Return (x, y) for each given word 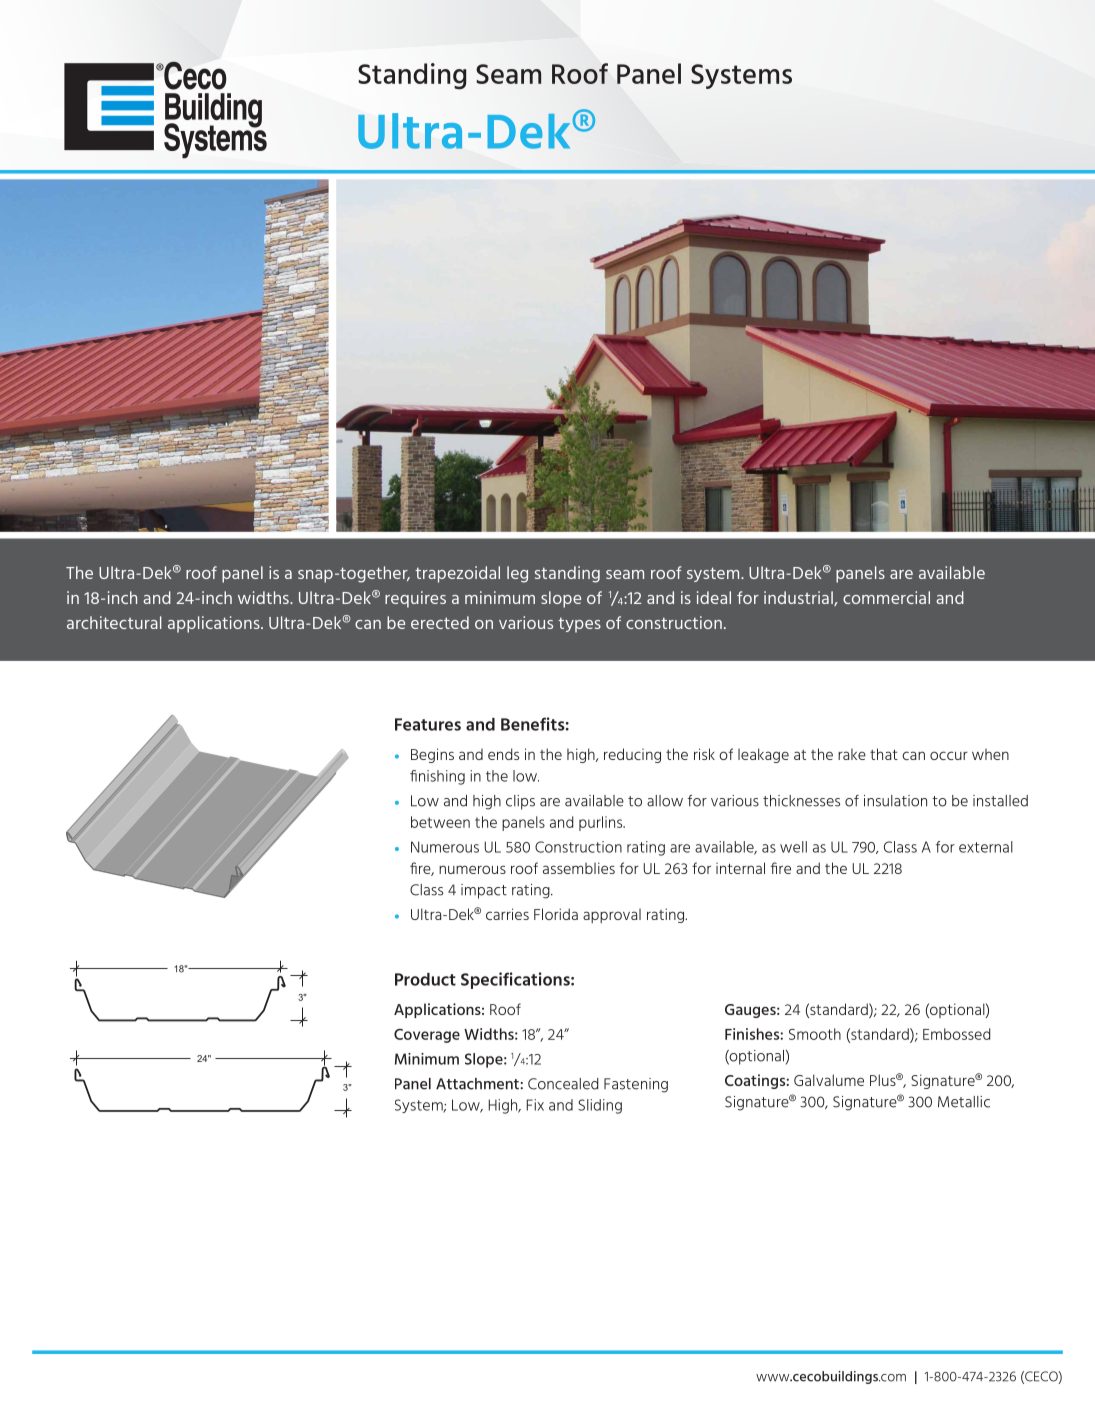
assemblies (579, 868)
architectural (114, 622)
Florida (556, 914)
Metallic (964, 1102)
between (440, 822)
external (986, 847)
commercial (886, 597)
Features (428, 724)
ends (503, 754)
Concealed (563, 1084)
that (884, 754)
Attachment (477, 1084)
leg (517, 574)
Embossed (957, 1034)
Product (425, 979)
